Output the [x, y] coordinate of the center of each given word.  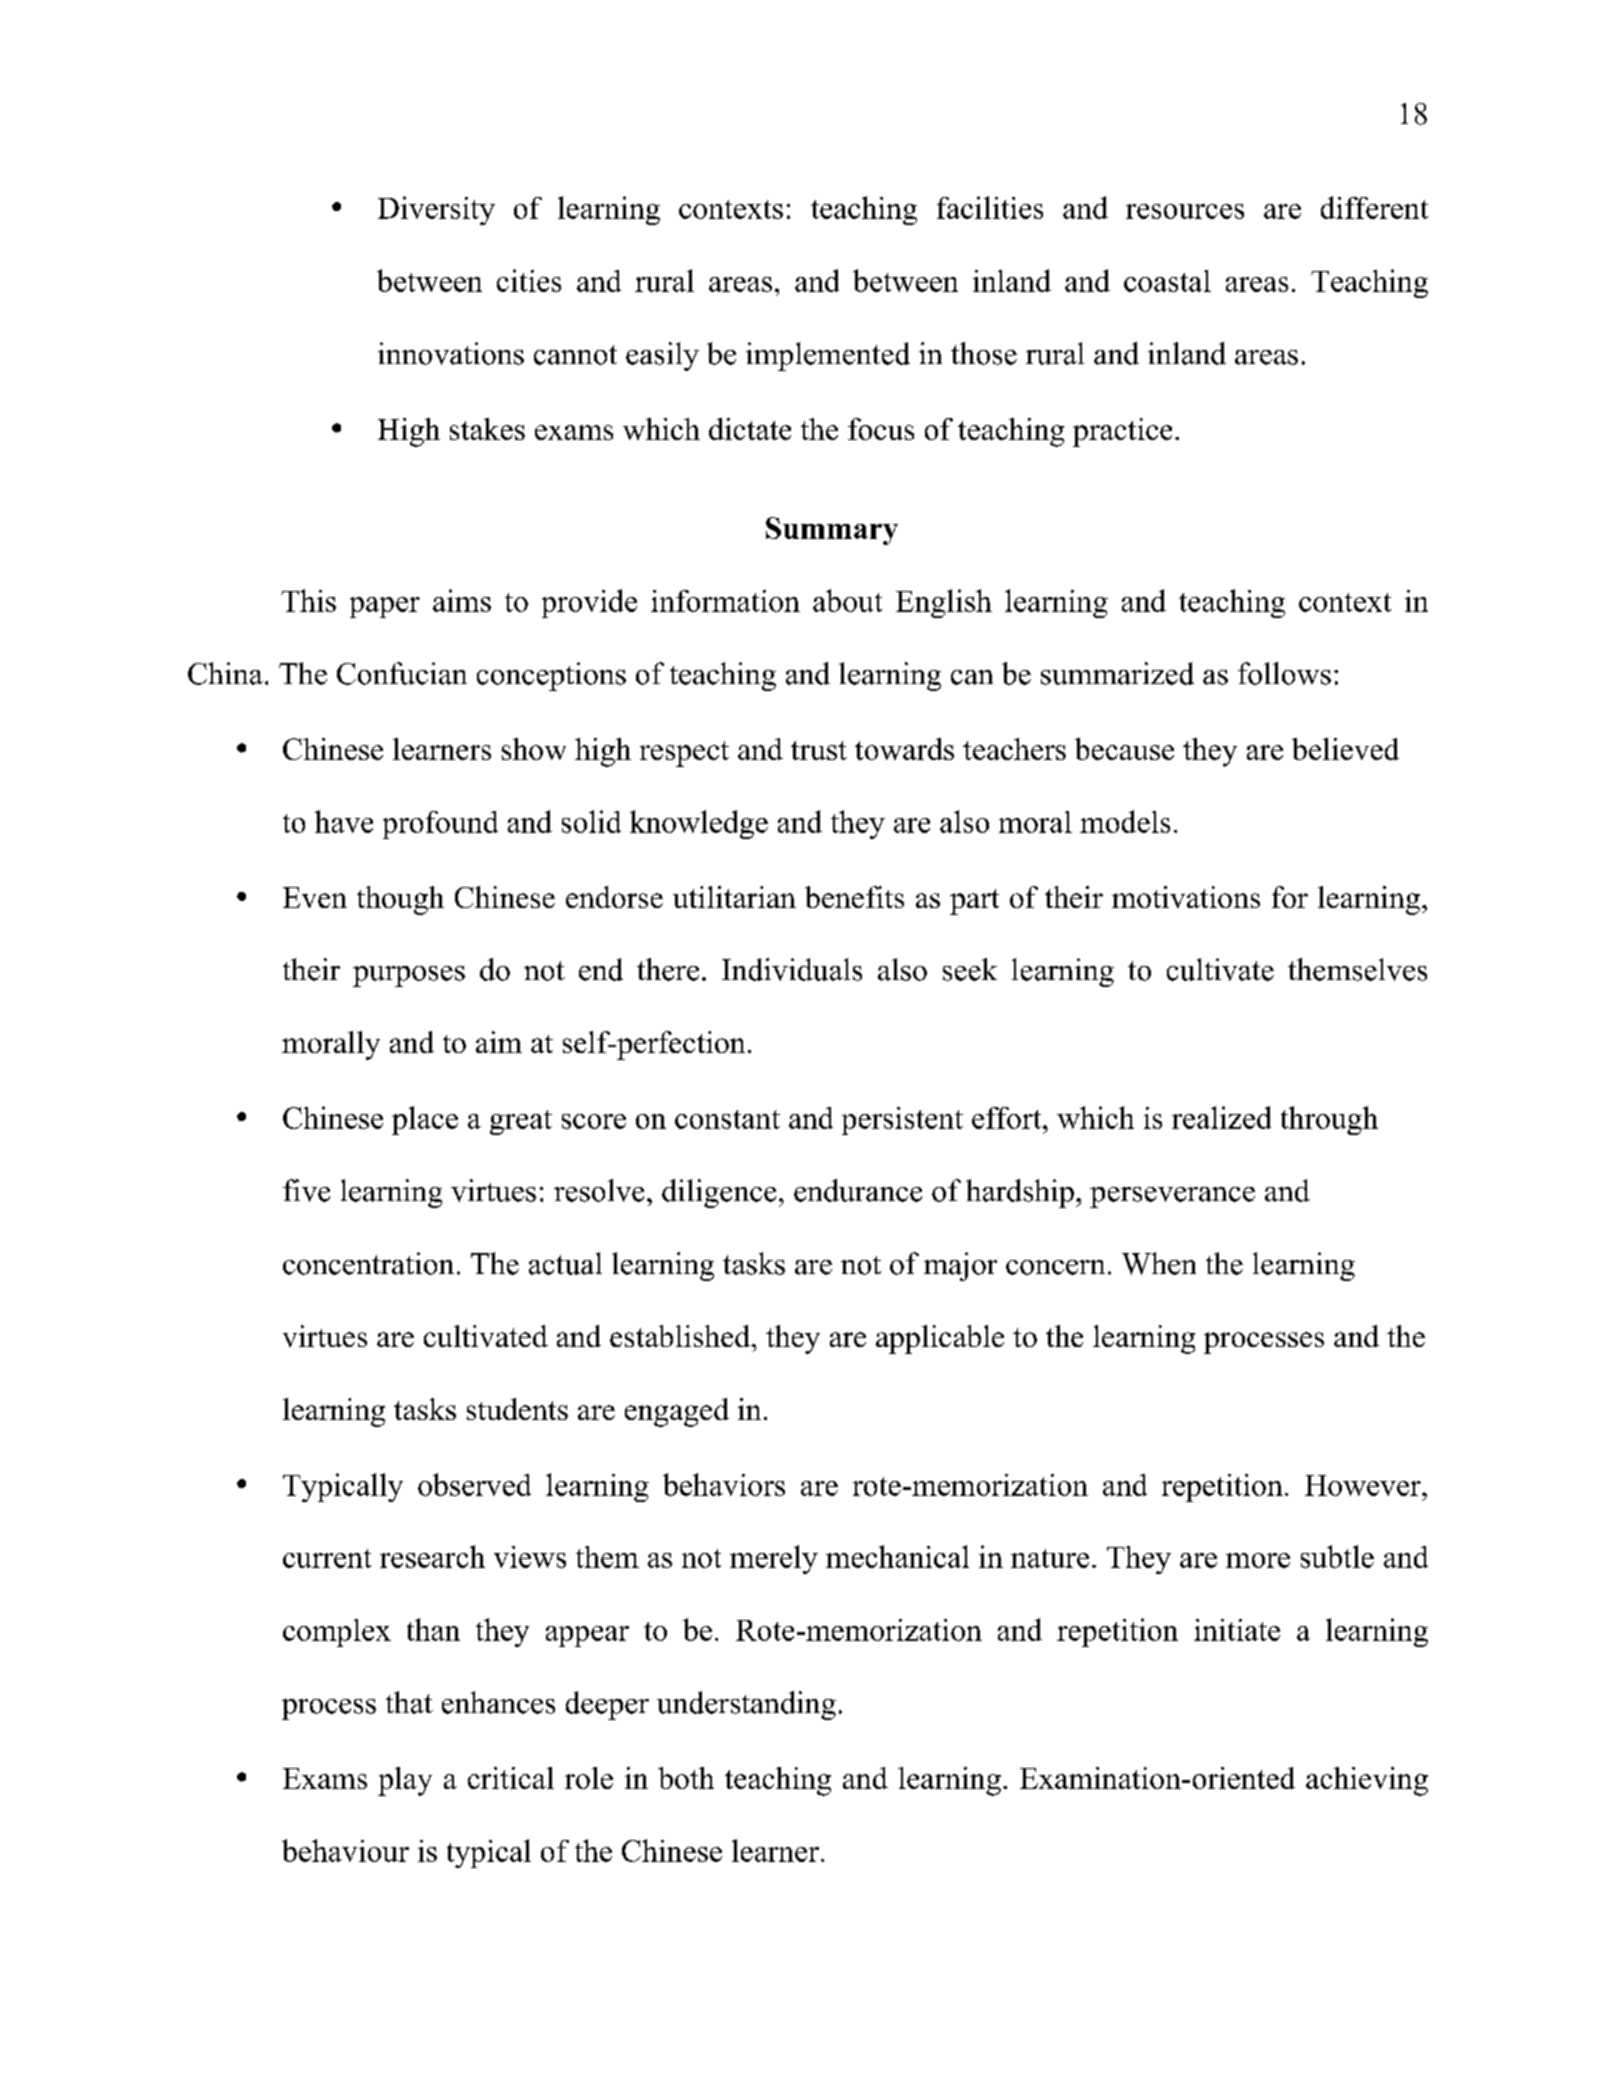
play [405, 1781]
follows [1284, 673]
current [327, 1558]
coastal [1167, 281]
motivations [1186, 897]
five [306, 1190]
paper [385, 607]
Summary [832, 531]
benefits [854, 897]
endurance [858, 1190]
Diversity [436, 210]
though [400, 900]
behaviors [724, 1484]
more [1258, 1560]
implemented [828, 356]
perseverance [1172, 1197]
